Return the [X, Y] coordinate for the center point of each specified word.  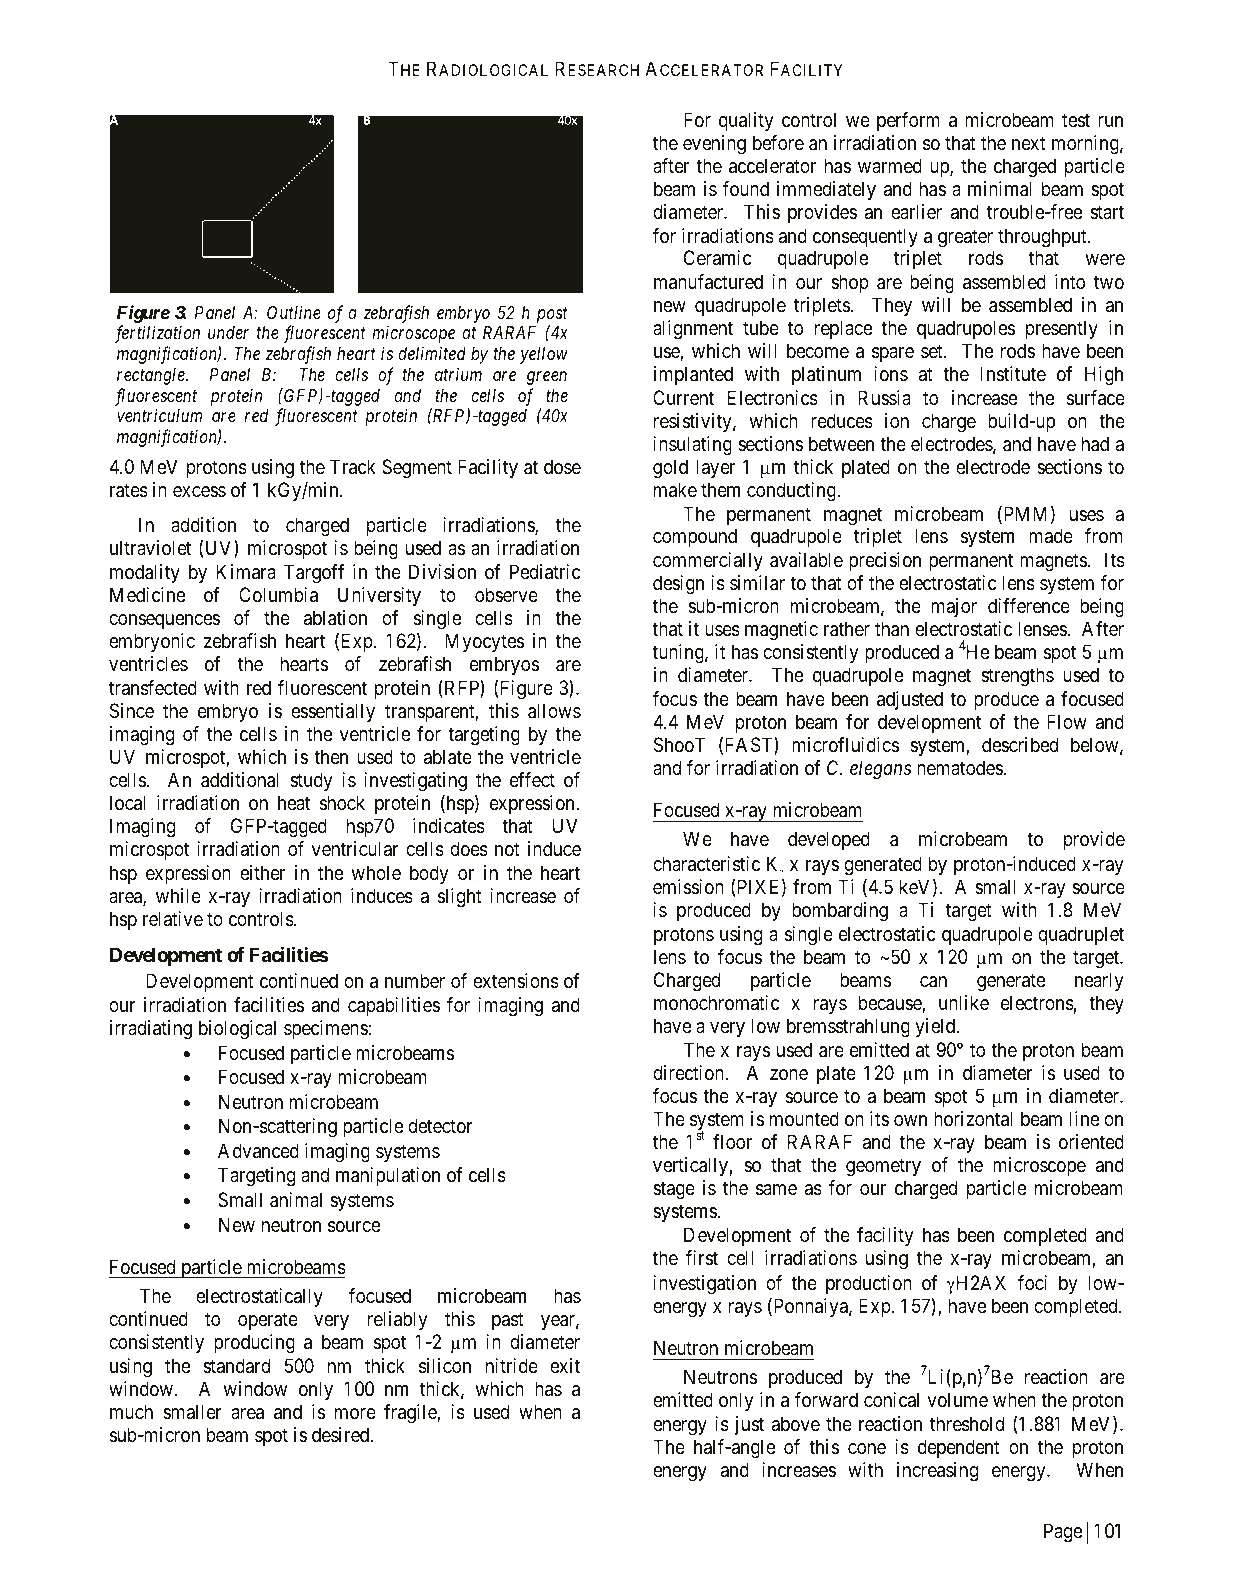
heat [294, 803]
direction [689, 1073]
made [1051, 536]
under [228, 332]
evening [714, 145]
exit [565, 1365]
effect [532, 780]
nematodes [960, 768]
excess [199, 491]
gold [670, 469]
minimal [1000, 189]
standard [236, 1365]
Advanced [258, 1151]
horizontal [973, 1119]
